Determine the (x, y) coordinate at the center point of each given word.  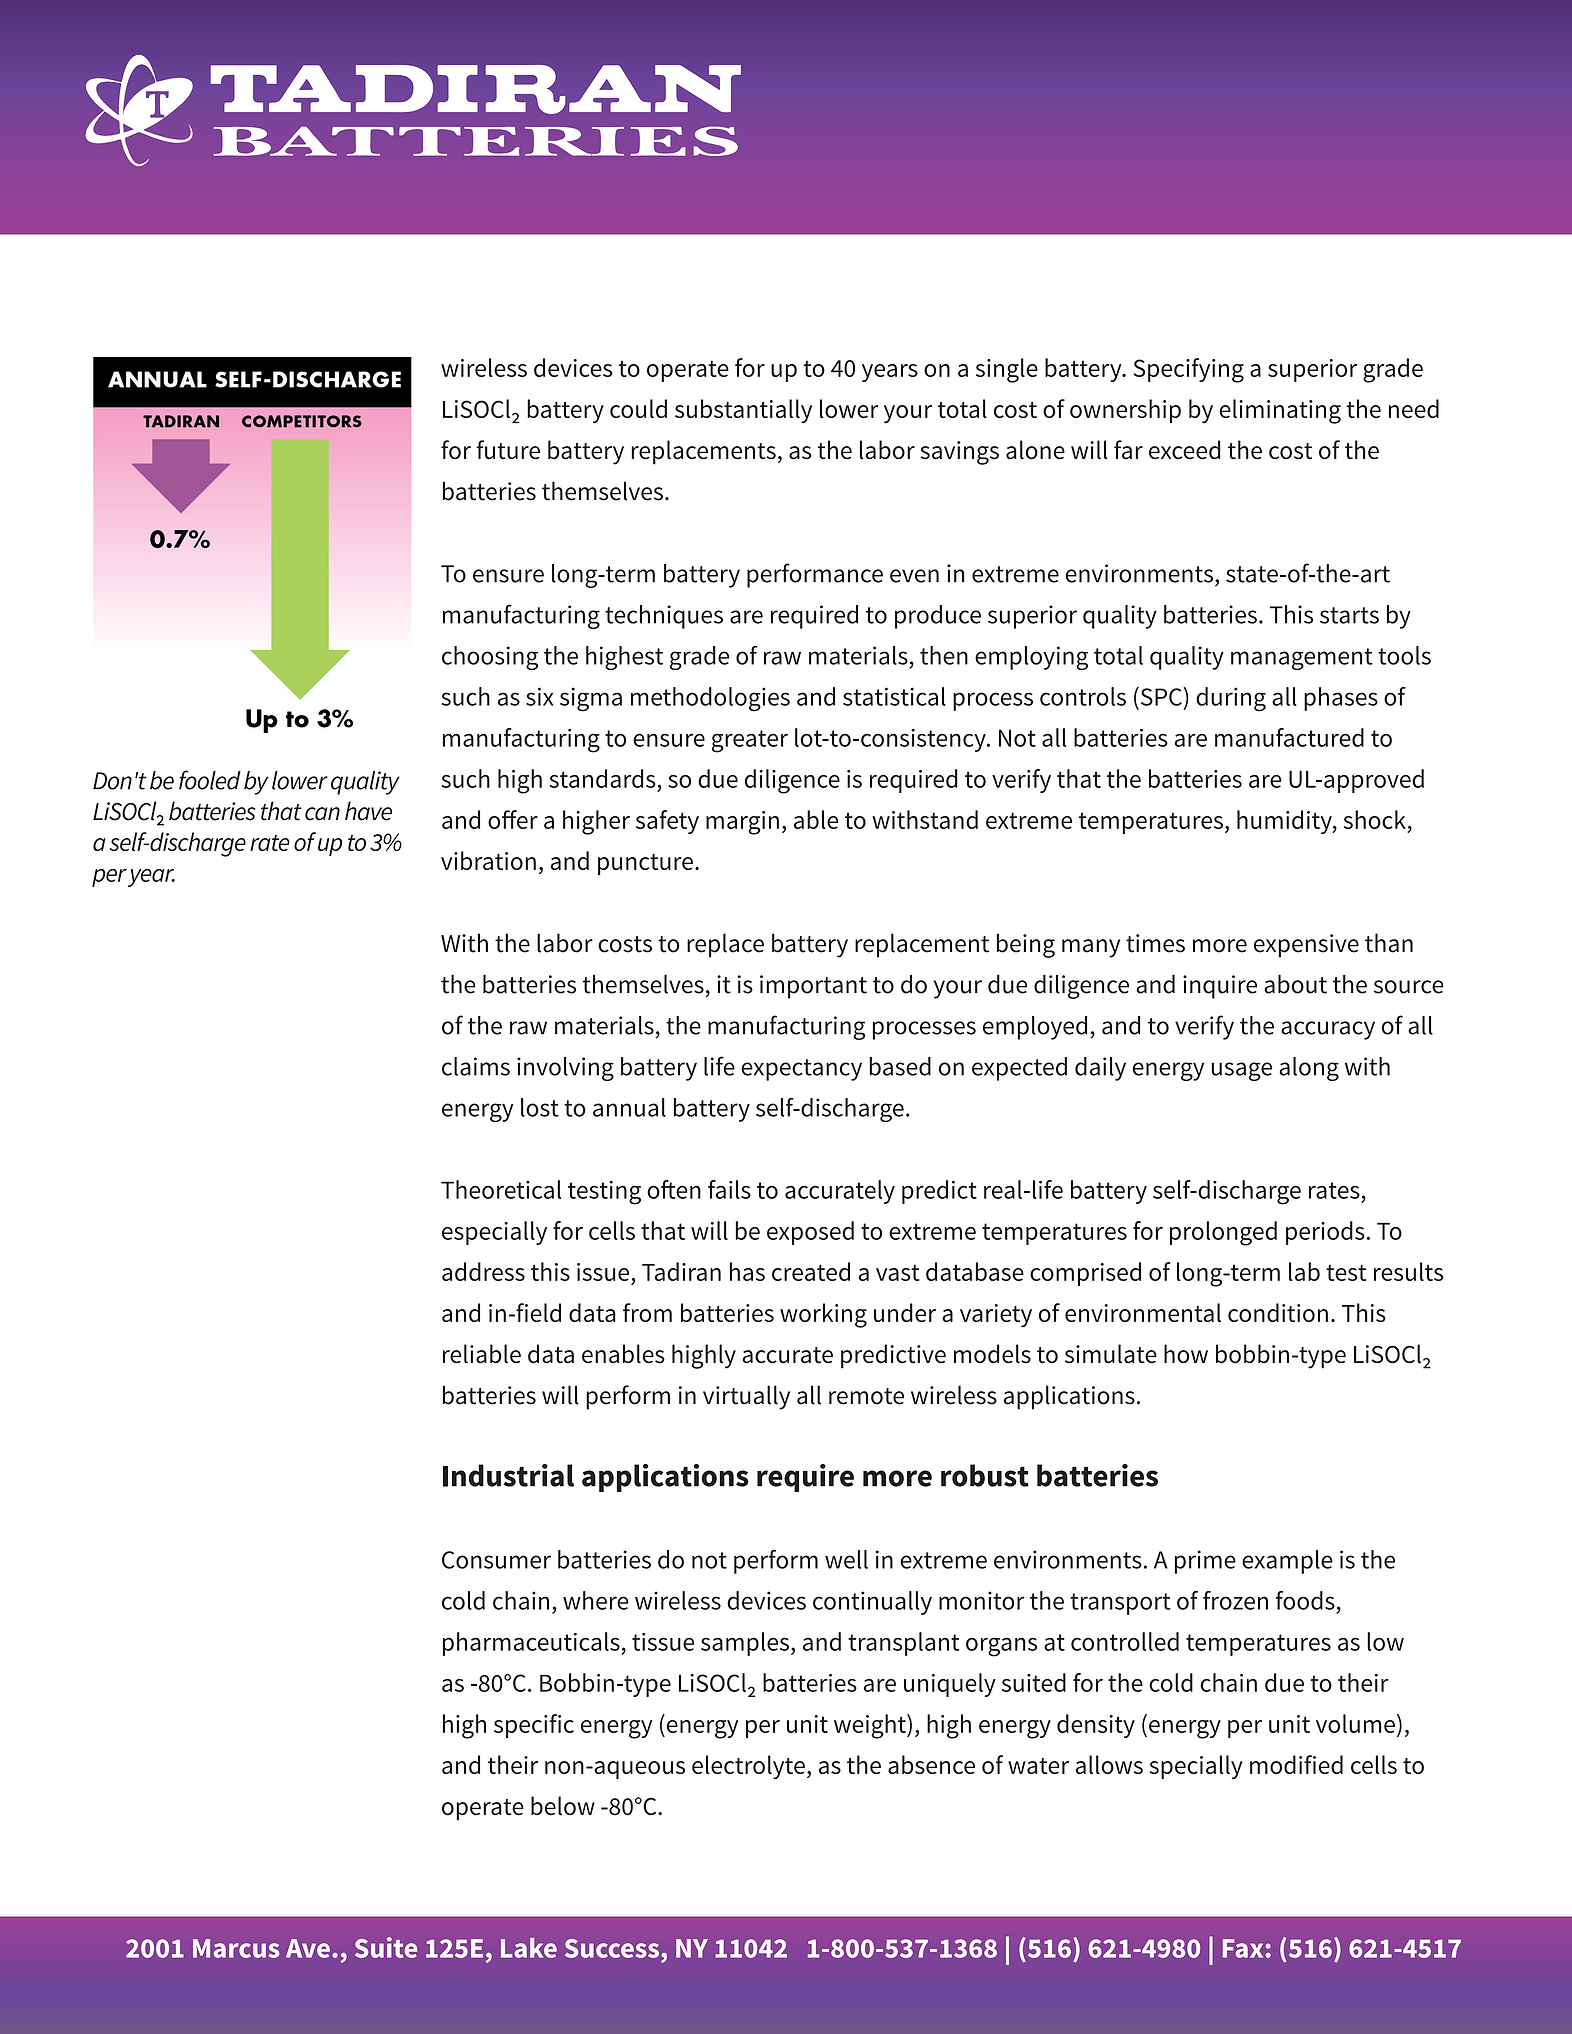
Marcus (236, 1948)
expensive (1306, 946)
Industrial (508, 1475)
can (322, 814)
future (508, 450)
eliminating (1280, 411)
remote (866, 1396)
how (1186, 1354)
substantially (743, 411)
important (813, 987)
